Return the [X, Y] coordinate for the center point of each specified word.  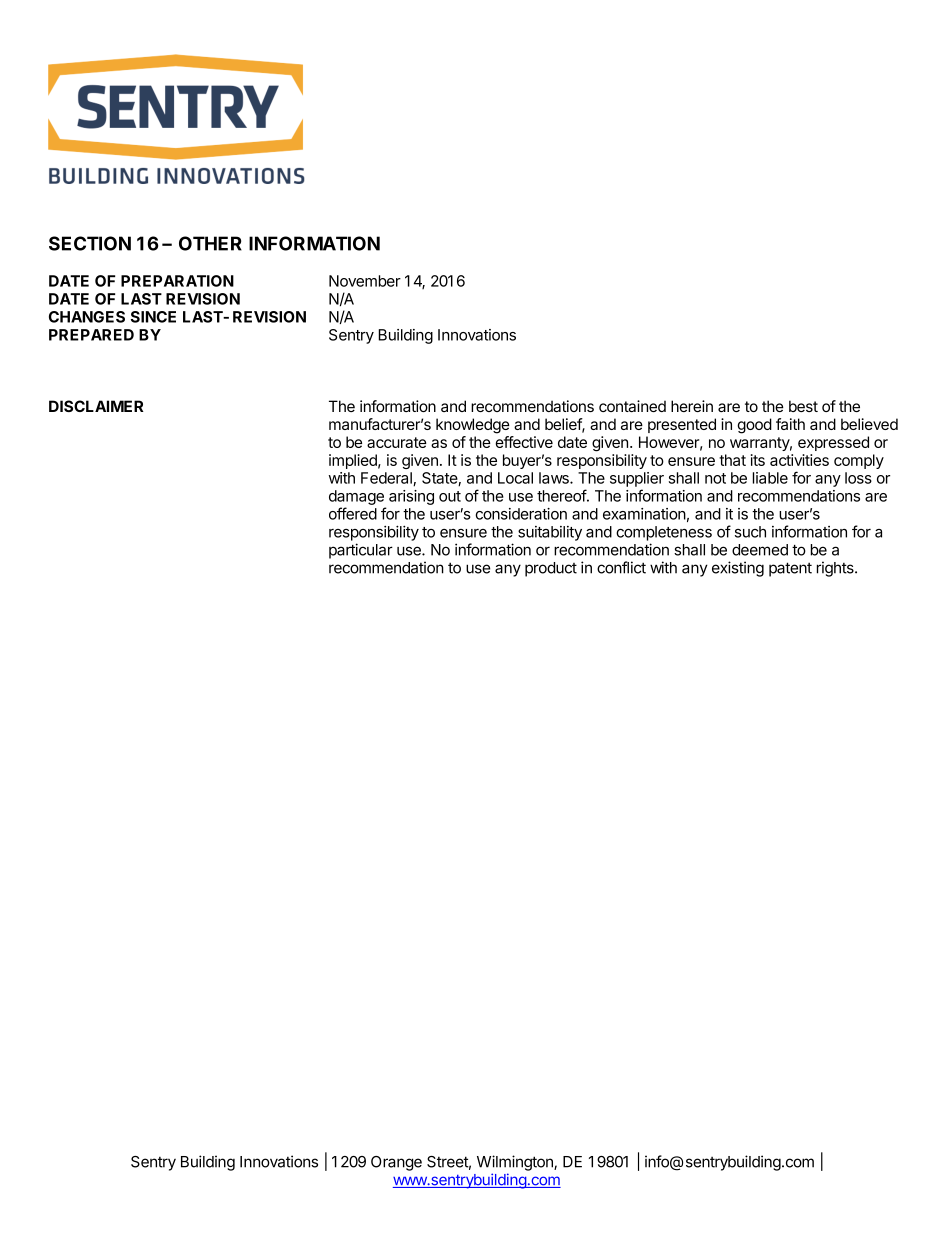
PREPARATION [177, 281]
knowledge [473, 426]
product [551, 569]
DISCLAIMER [96, 406]
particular [361, 551]
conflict [621, 567]
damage [356, 497]
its [758, 460]
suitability [550, 533]
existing [738, 569]
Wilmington [516, 1163]
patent [790, 569]
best [803, 406]
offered [353, 513]
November [365, 281]
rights [836, 569]
